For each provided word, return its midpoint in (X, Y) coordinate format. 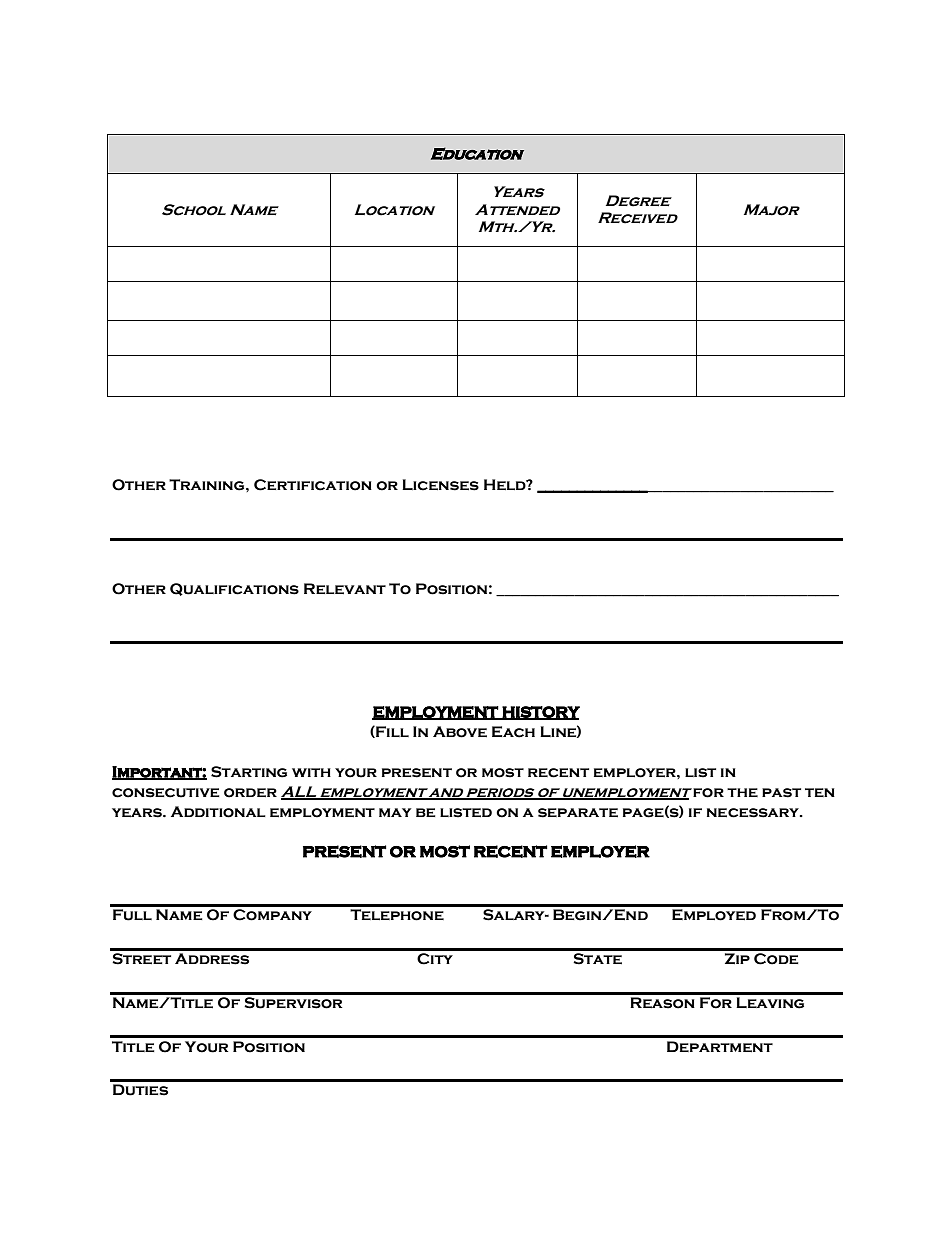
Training (208, 485)
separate (578, 813)
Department (720, 1046)
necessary (754, 813)
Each (513, 732)
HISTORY (540, 713)
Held (506, 484)
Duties (140, 1090)
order (250, 793)
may (395, 812)
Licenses (440, 485)
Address (212, 959)
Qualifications (234, 589)
